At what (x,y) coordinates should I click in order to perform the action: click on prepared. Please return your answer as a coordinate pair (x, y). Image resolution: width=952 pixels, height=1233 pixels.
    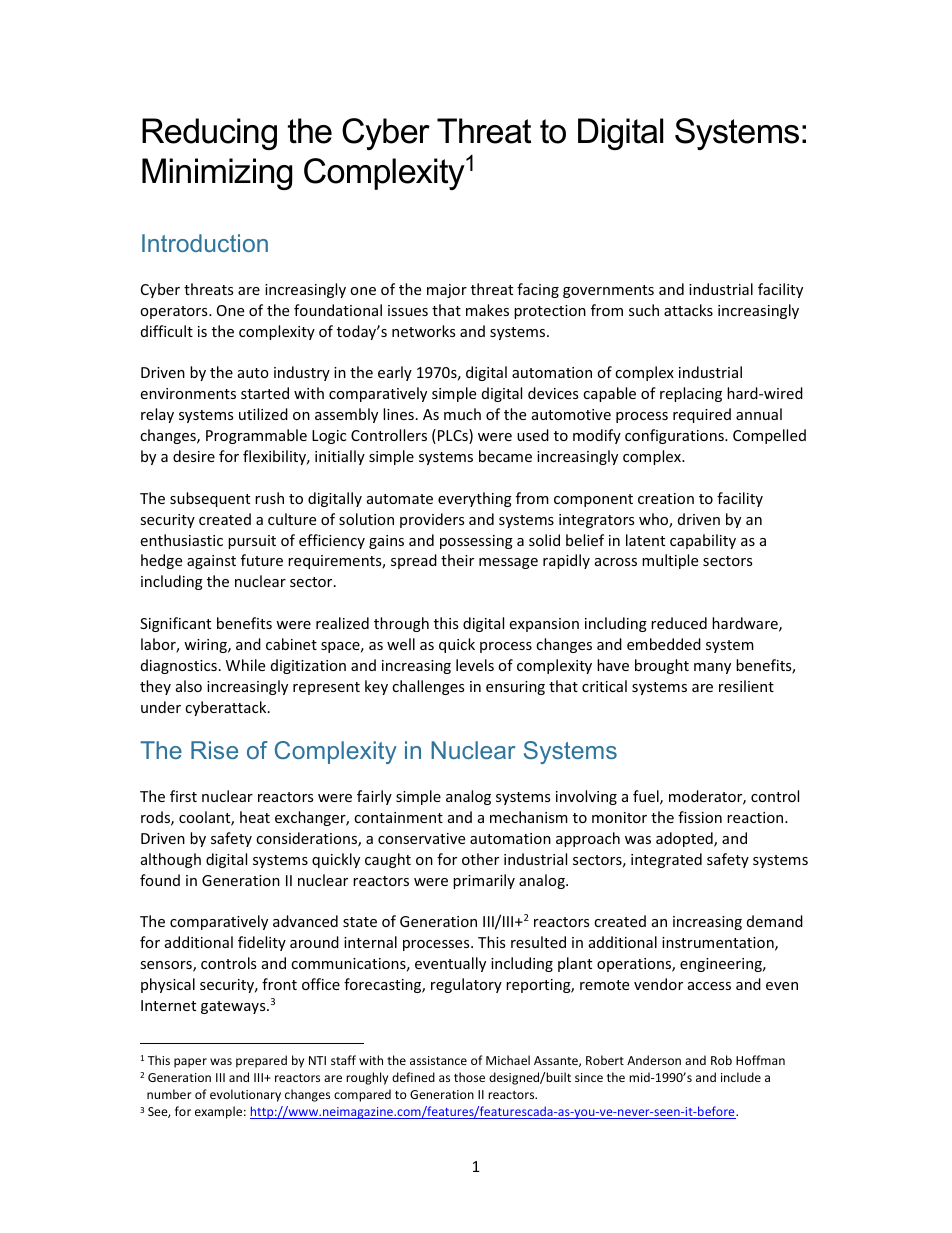
    Looking at the image, I should click on (261, 1061).
